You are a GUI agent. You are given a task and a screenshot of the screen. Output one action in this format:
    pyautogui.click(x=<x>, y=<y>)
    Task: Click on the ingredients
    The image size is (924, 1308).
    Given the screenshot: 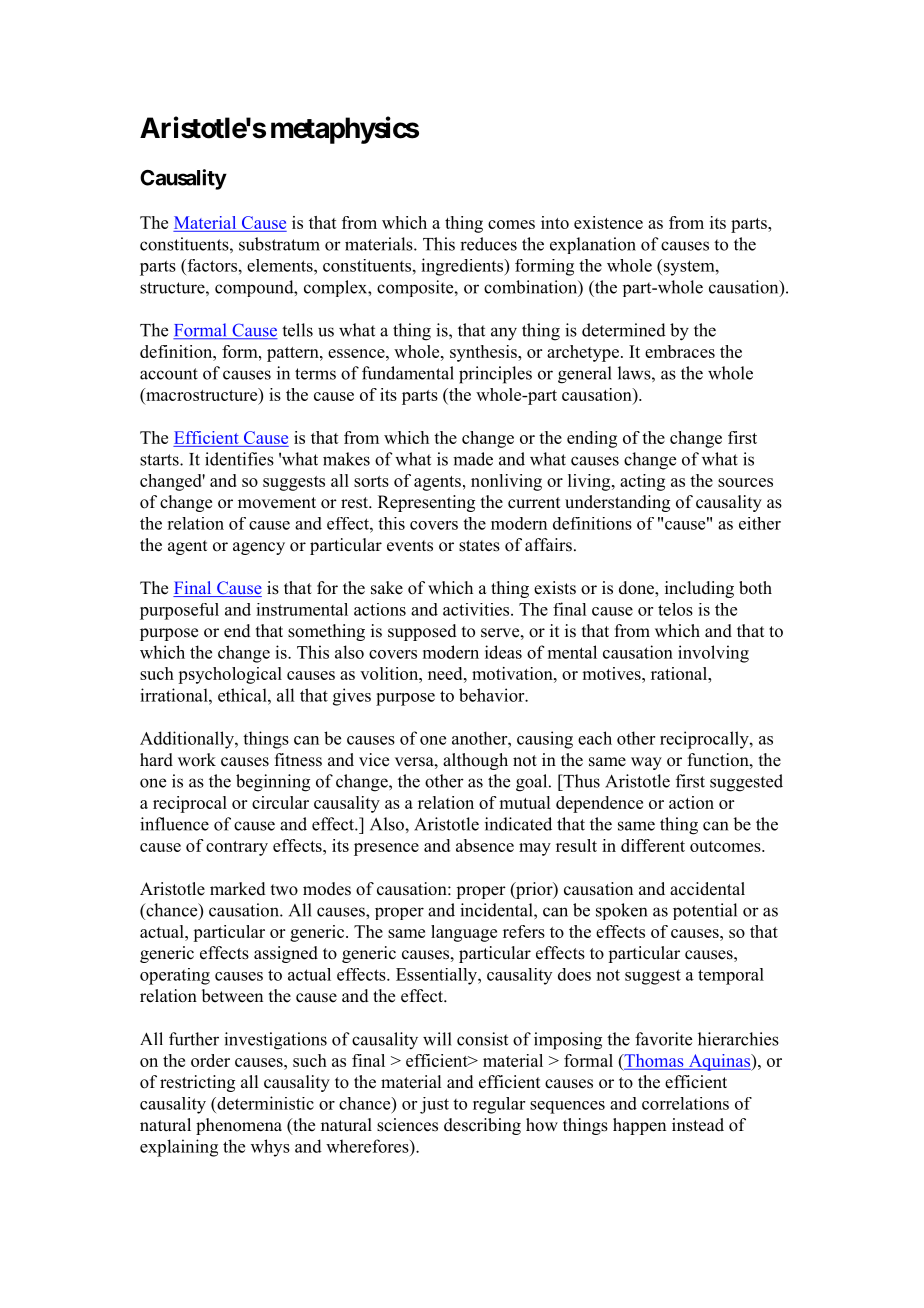 What is the action you would take?
    pyautogui.click(x=463, y=267)
